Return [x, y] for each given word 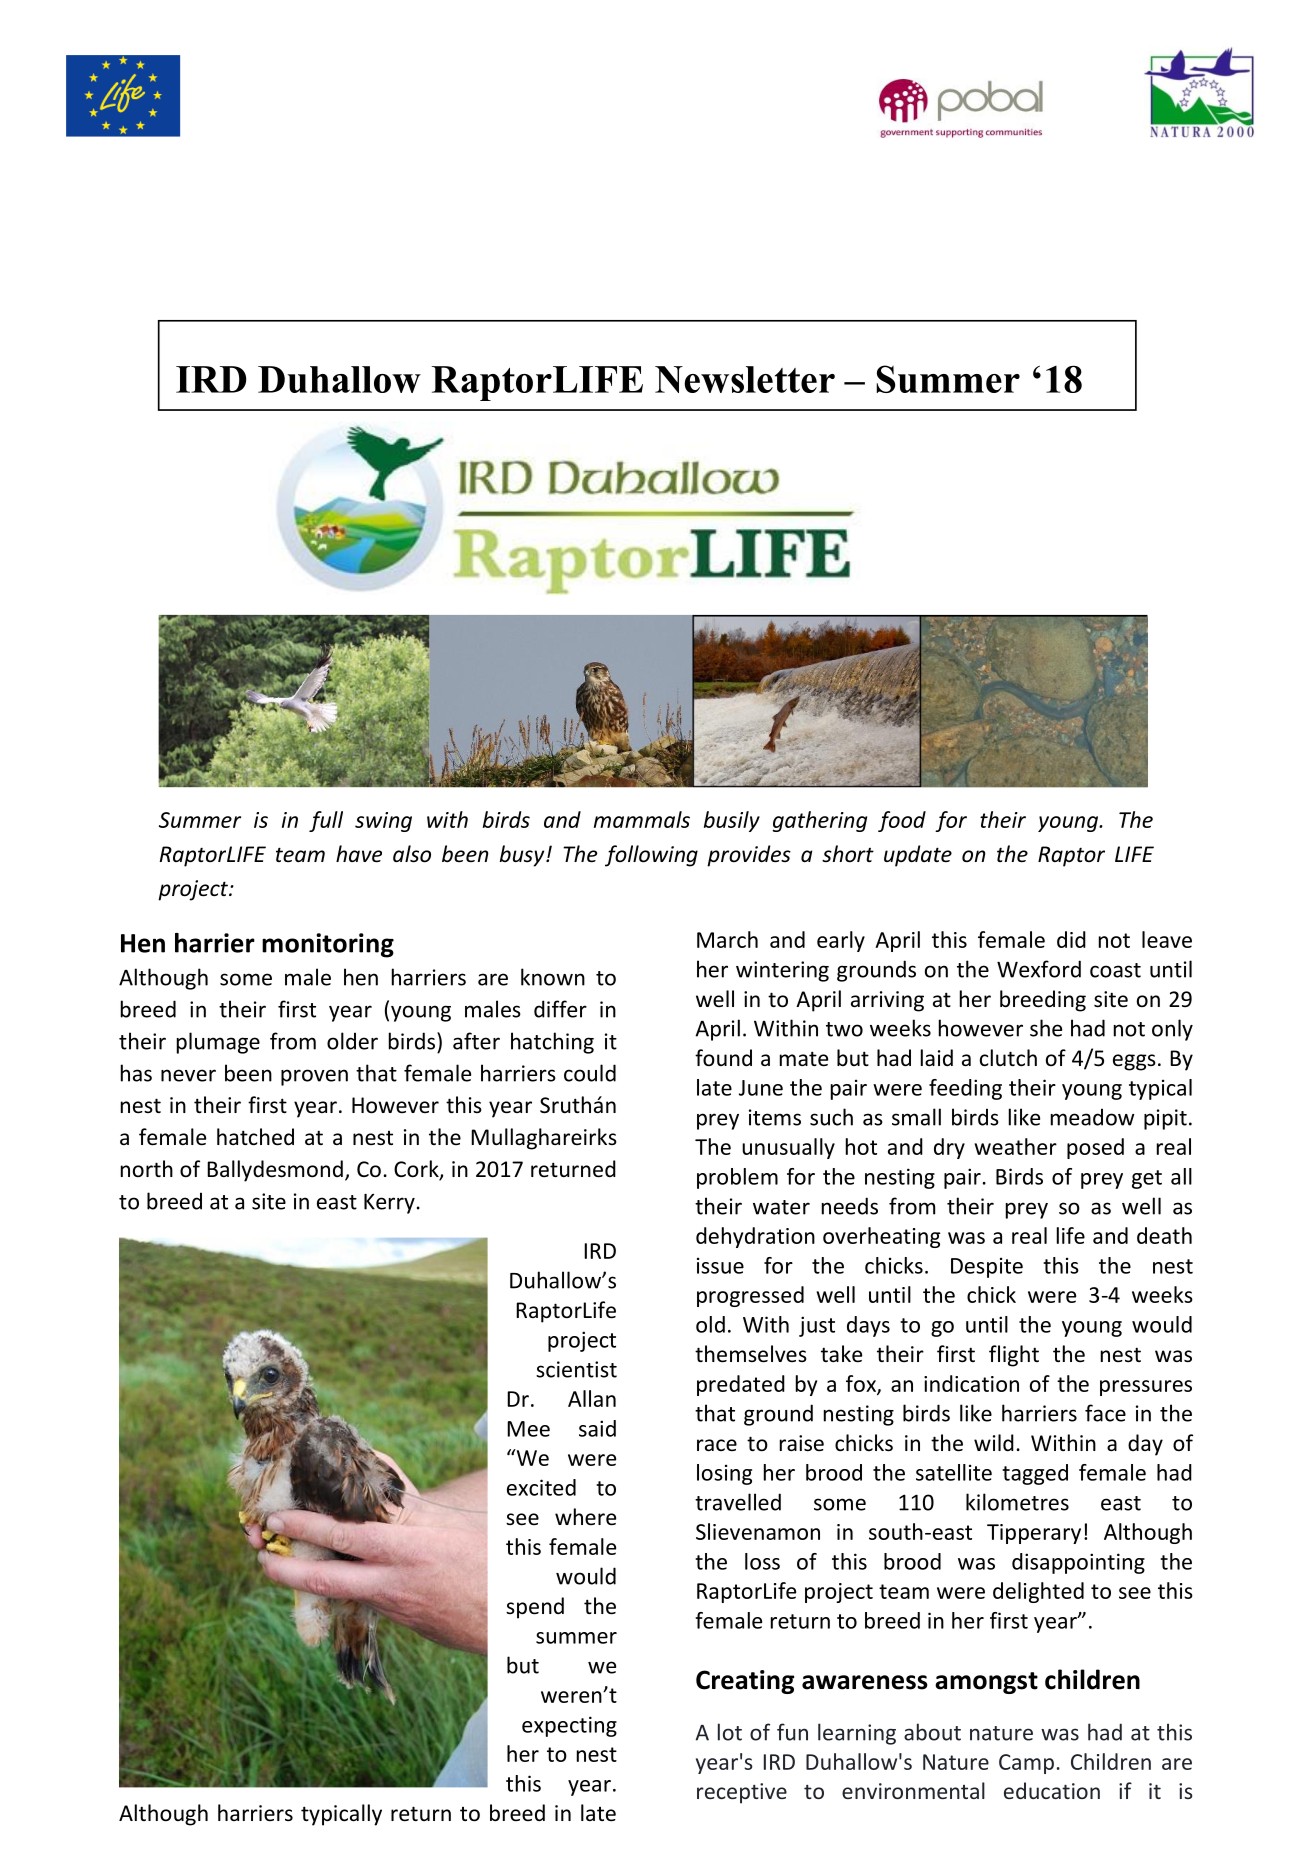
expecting [569, 1726]
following [651, 856]
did [1071, 939]
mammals [642, 819]
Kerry [389, 1204]
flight [1014, 1356]
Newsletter [745, 379]
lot [730, 1732]
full [326, 821]
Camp [1026, 1764]
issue [720, 1265]
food [902, 821]
